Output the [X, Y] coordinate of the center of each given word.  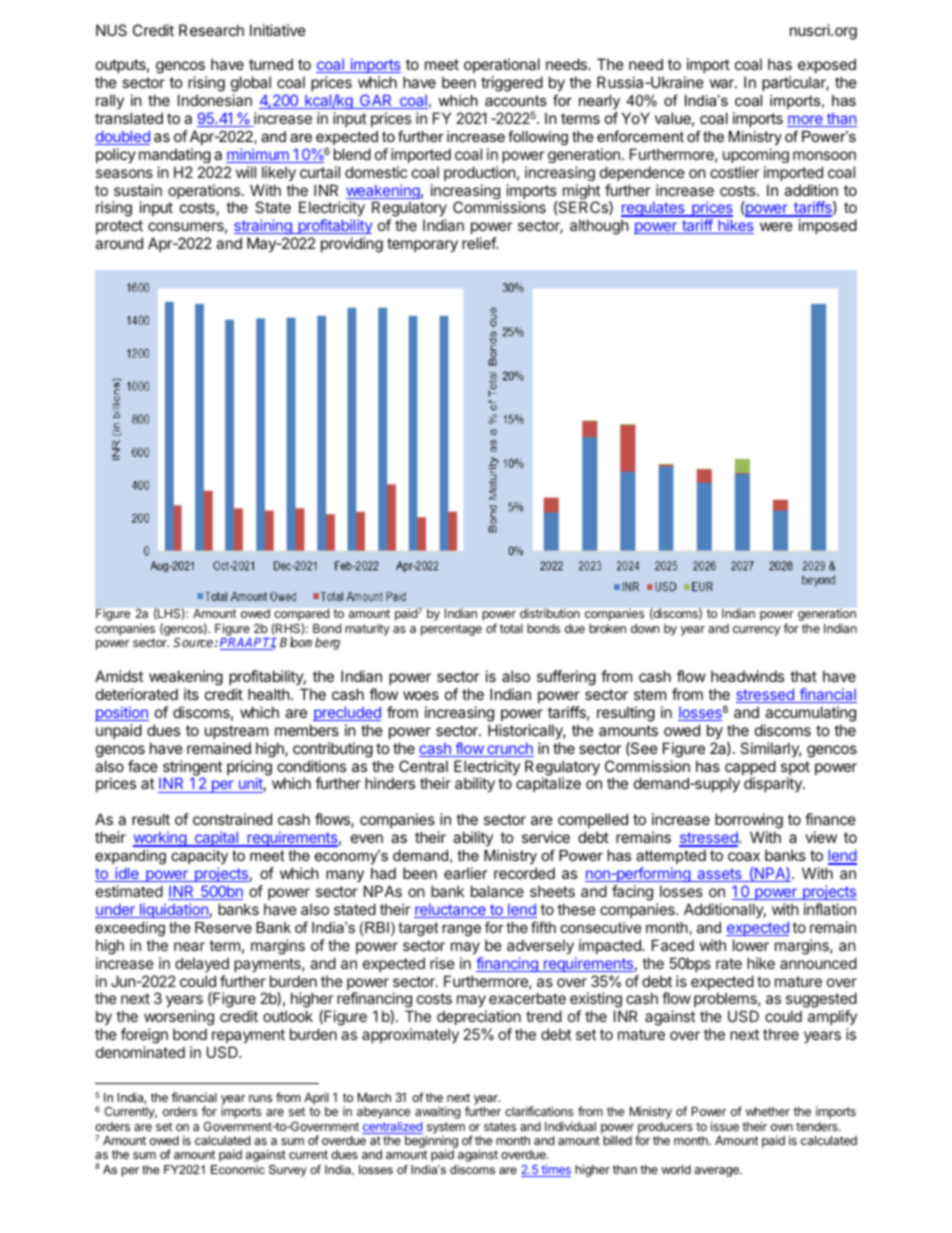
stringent [192, 769]
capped [750, 769]
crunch [509, 750]
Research [211, 30]
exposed [827, 65]
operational [502, 65]
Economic [238, 1169]
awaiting [438, 1112]
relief [480, 243]
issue [725, 1126]
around [119, 243]
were [776, 226]
